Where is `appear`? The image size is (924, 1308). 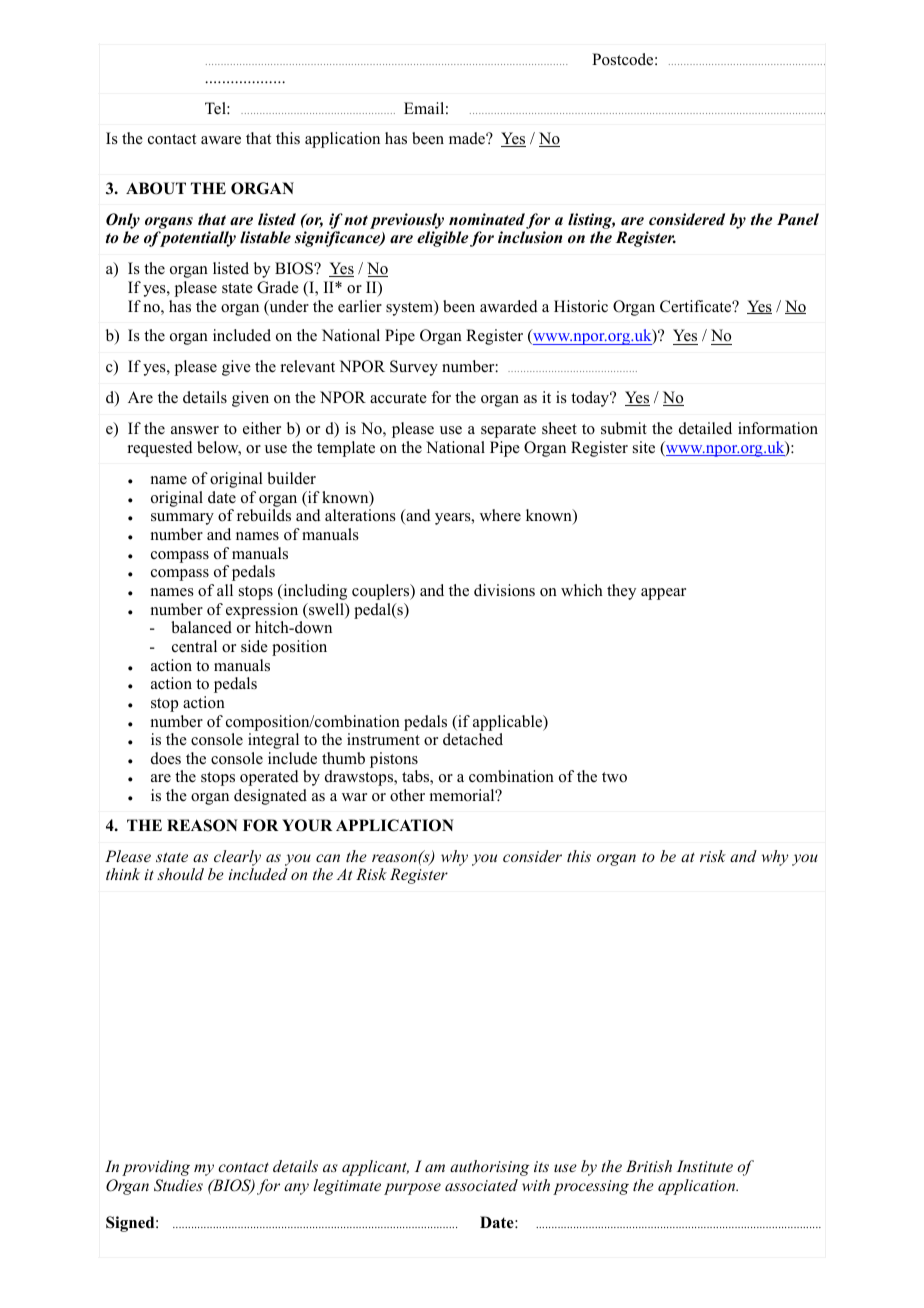 appear is located at coordinates (663, 594).
